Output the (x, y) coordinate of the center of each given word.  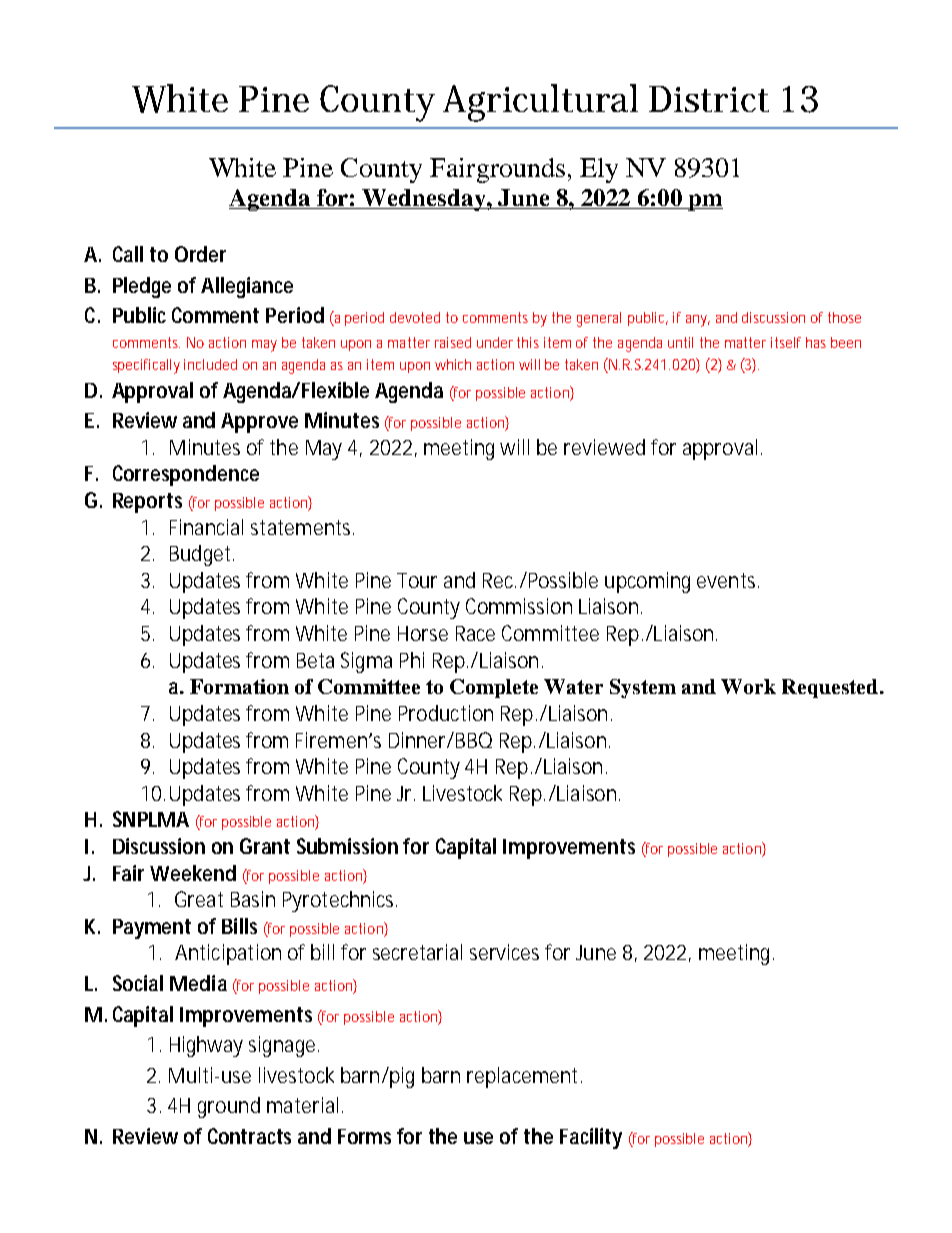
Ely (599, 170)
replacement (522, 1077)
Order (200, 254)
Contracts (249, 1136)
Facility (591, 1138)
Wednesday (424, 200)
